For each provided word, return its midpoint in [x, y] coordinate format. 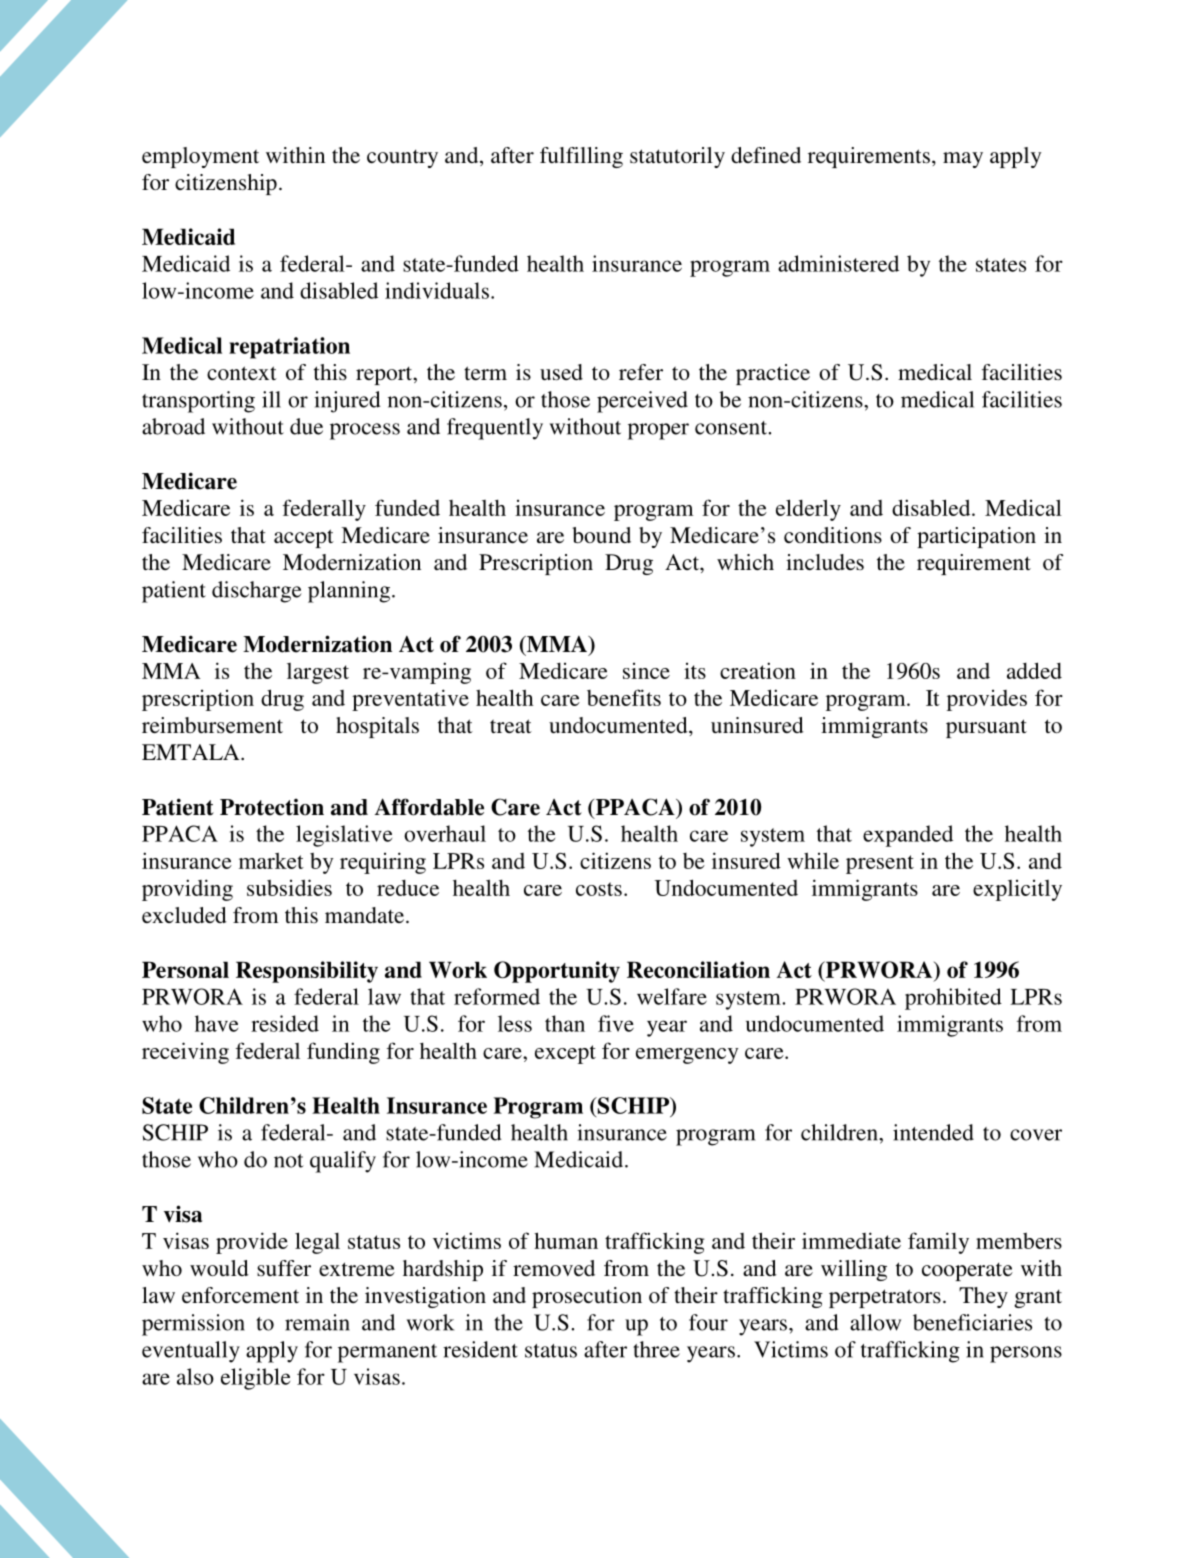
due [306, 426]
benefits [624, 697]
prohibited [953, 999]
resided [285, 1023]
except [565, 1054]
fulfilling [581, 157]
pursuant [986, 728]
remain [317, 1322]
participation [976, 537]
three [656, 1349]
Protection [272, 807]
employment [200, 157]
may [963, 160]
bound [601, 535]
